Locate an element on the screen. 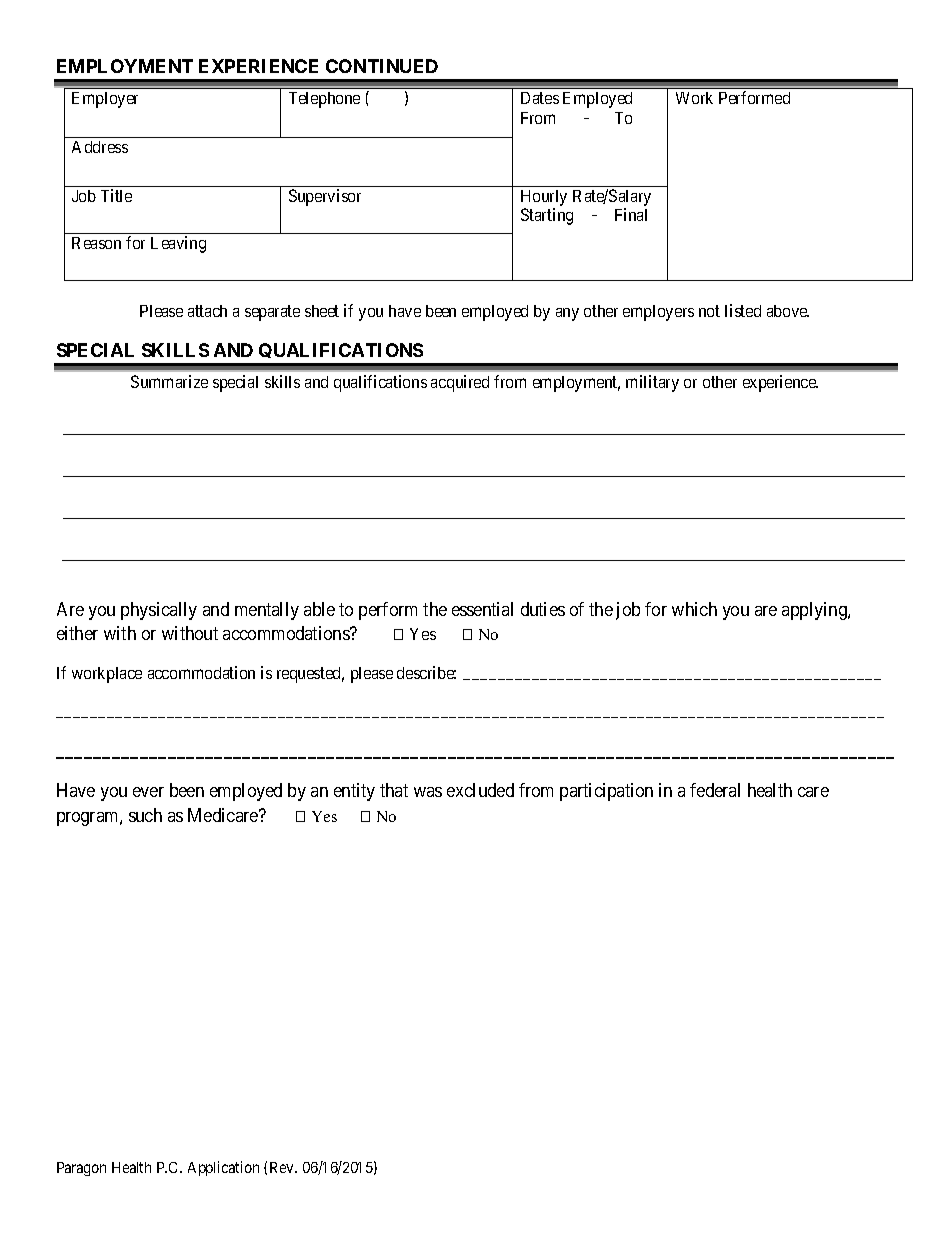 Image resolution: width=952 pixels, height=1233 pixels. which is located at coordinates (694, 609).
